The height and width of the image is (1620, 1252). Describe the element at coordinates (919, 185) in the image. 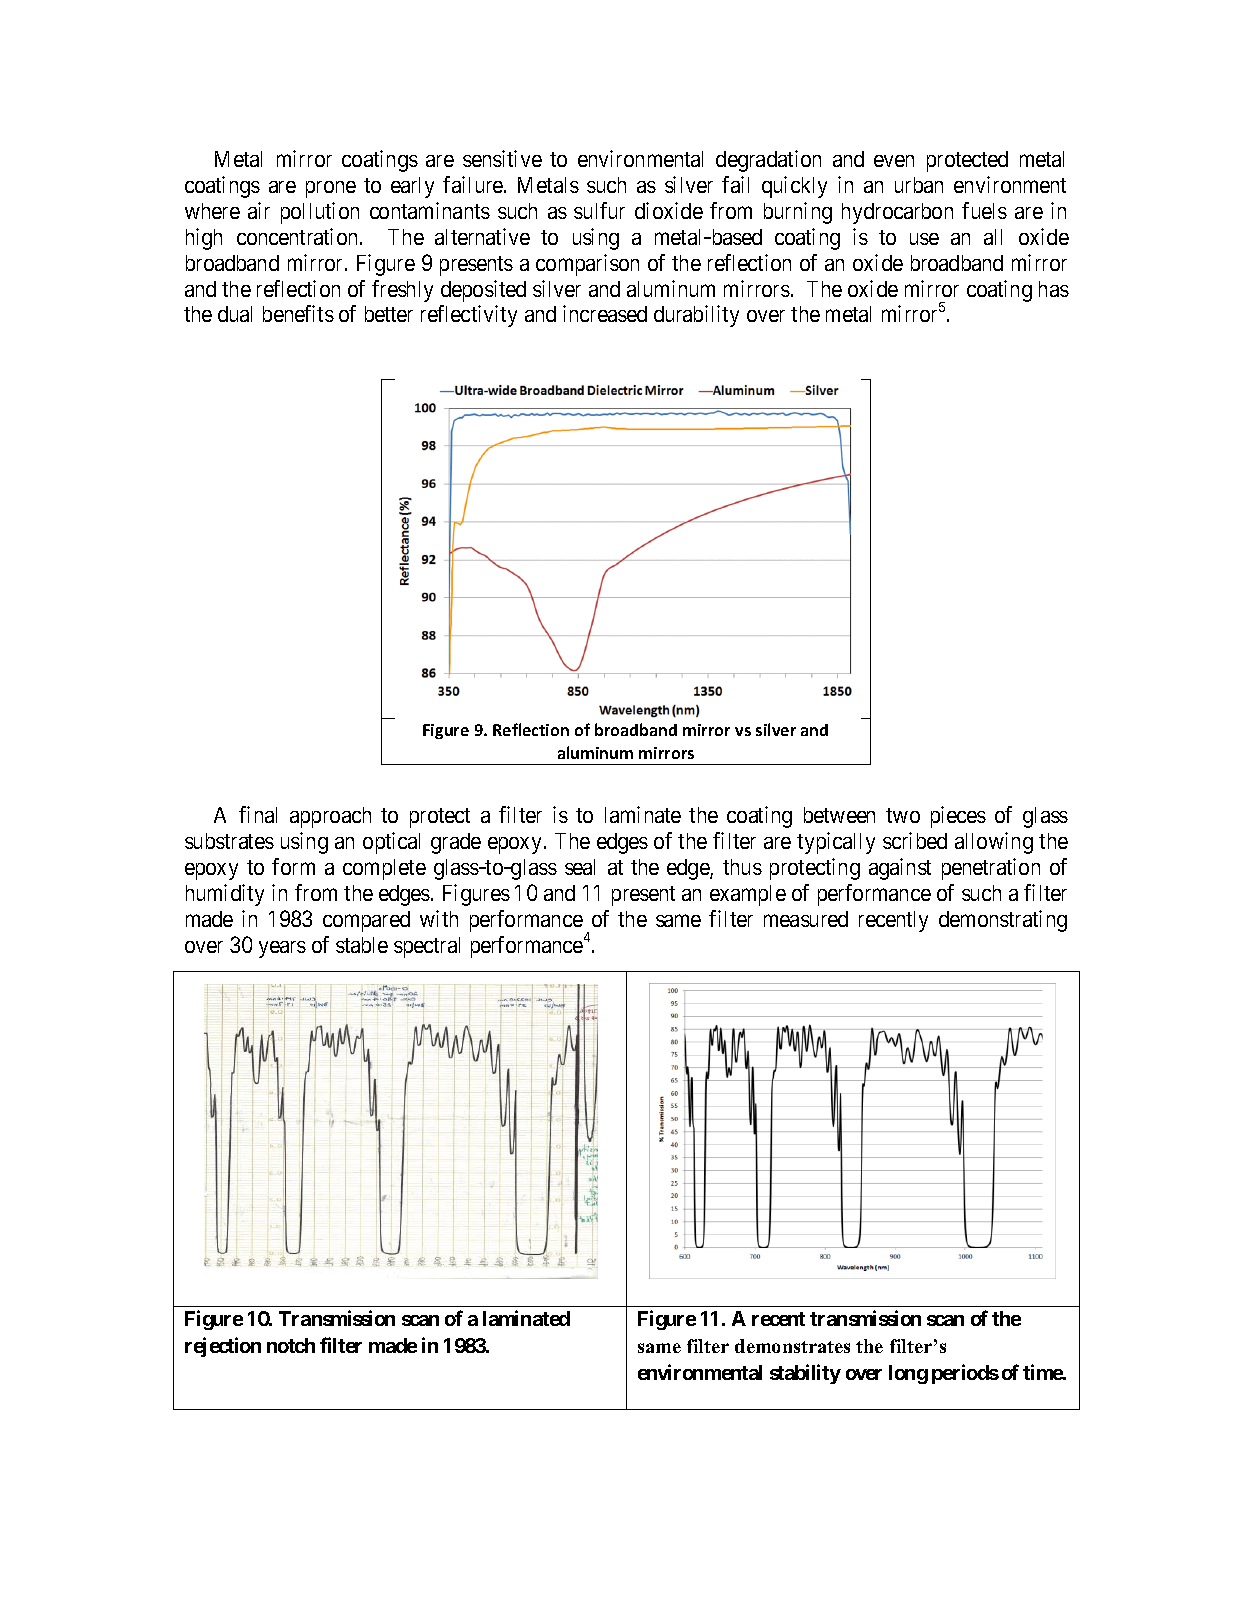

I see `urban` at that location.
